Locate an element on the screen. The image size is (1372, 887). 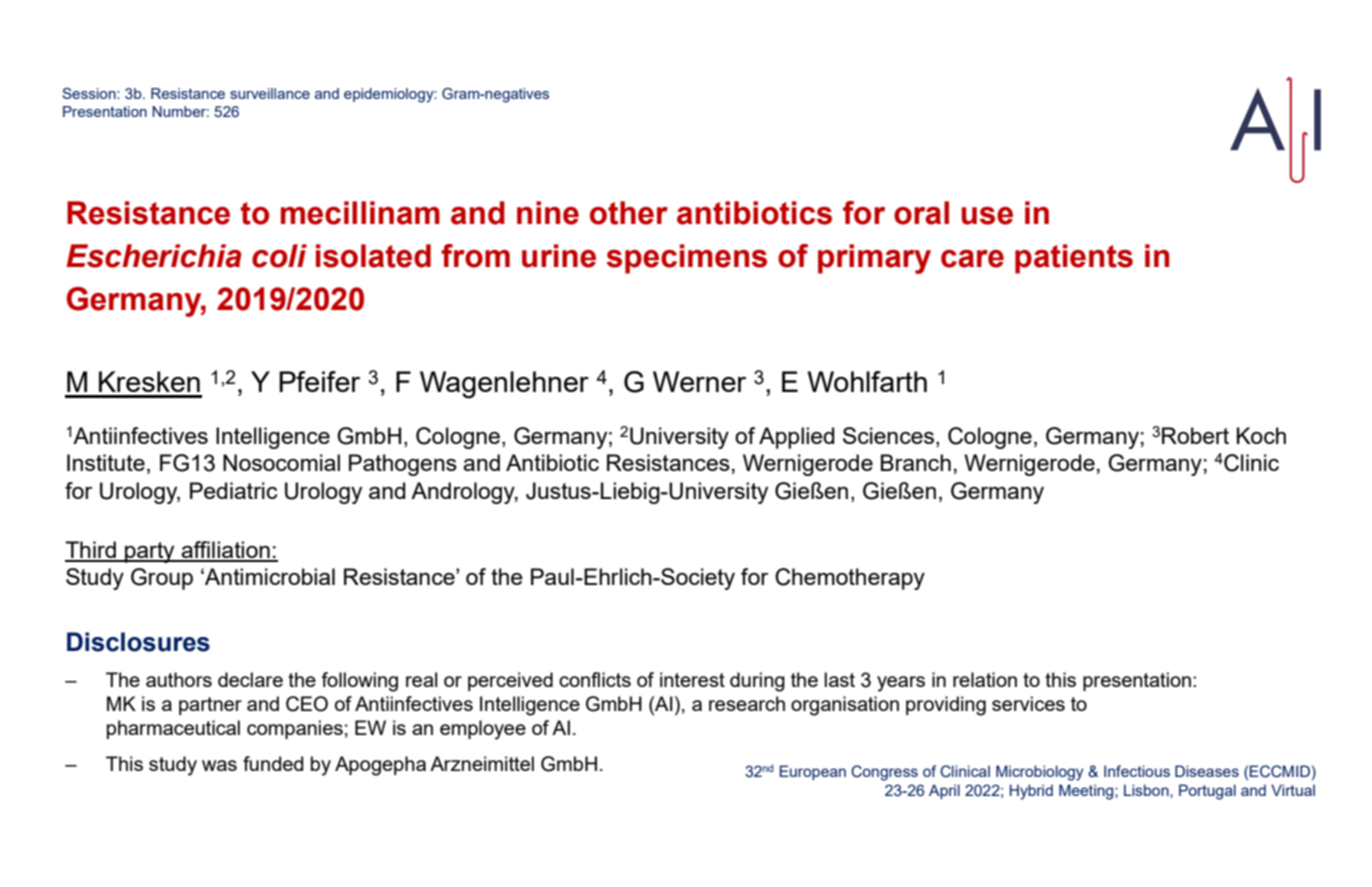
patients is located at coordinates (1074, 259).
